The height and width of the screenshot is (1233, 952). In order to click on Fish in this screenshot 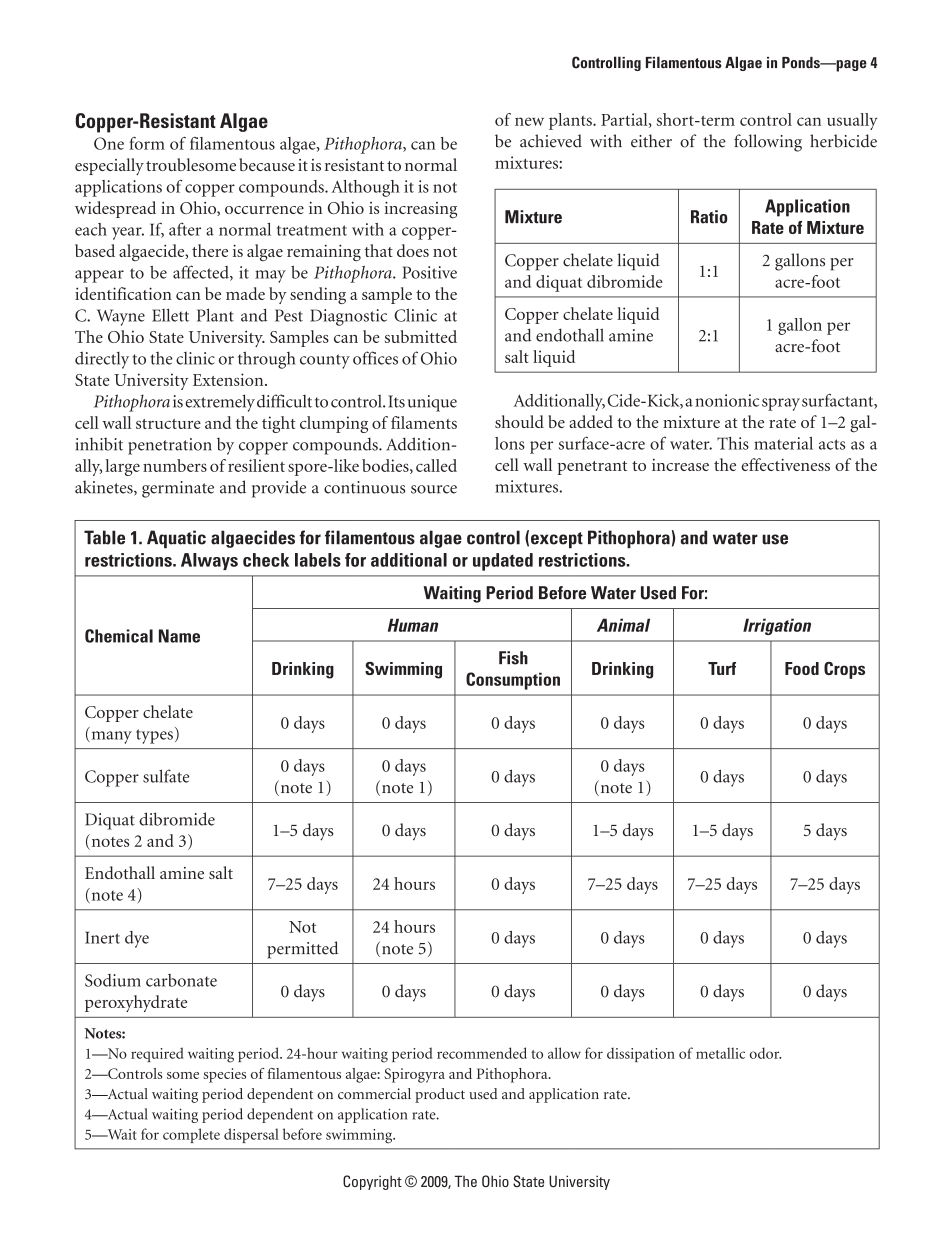, I will do `click(513, 658)`.
